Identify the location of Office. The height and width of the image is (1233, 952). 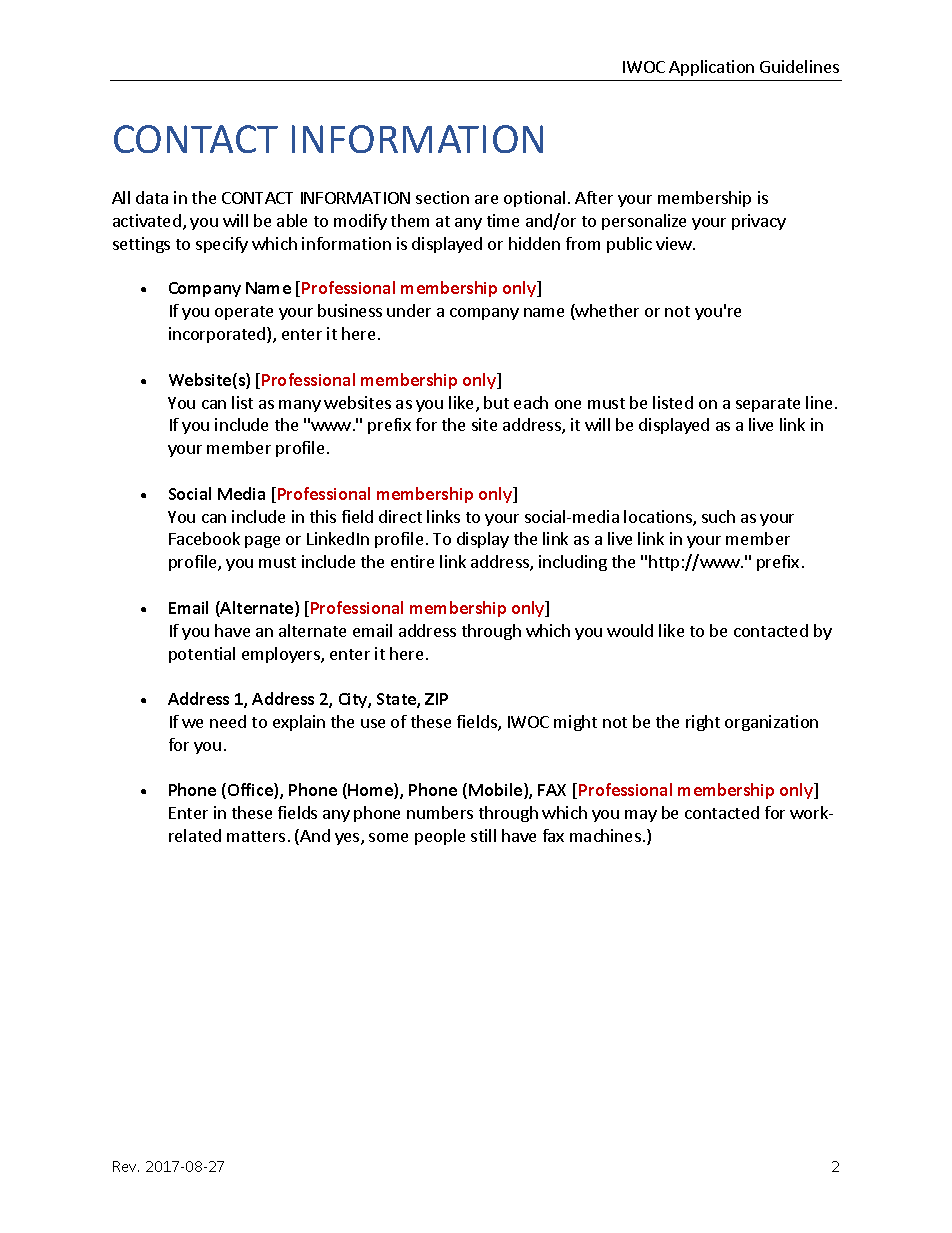
(251, 791).
